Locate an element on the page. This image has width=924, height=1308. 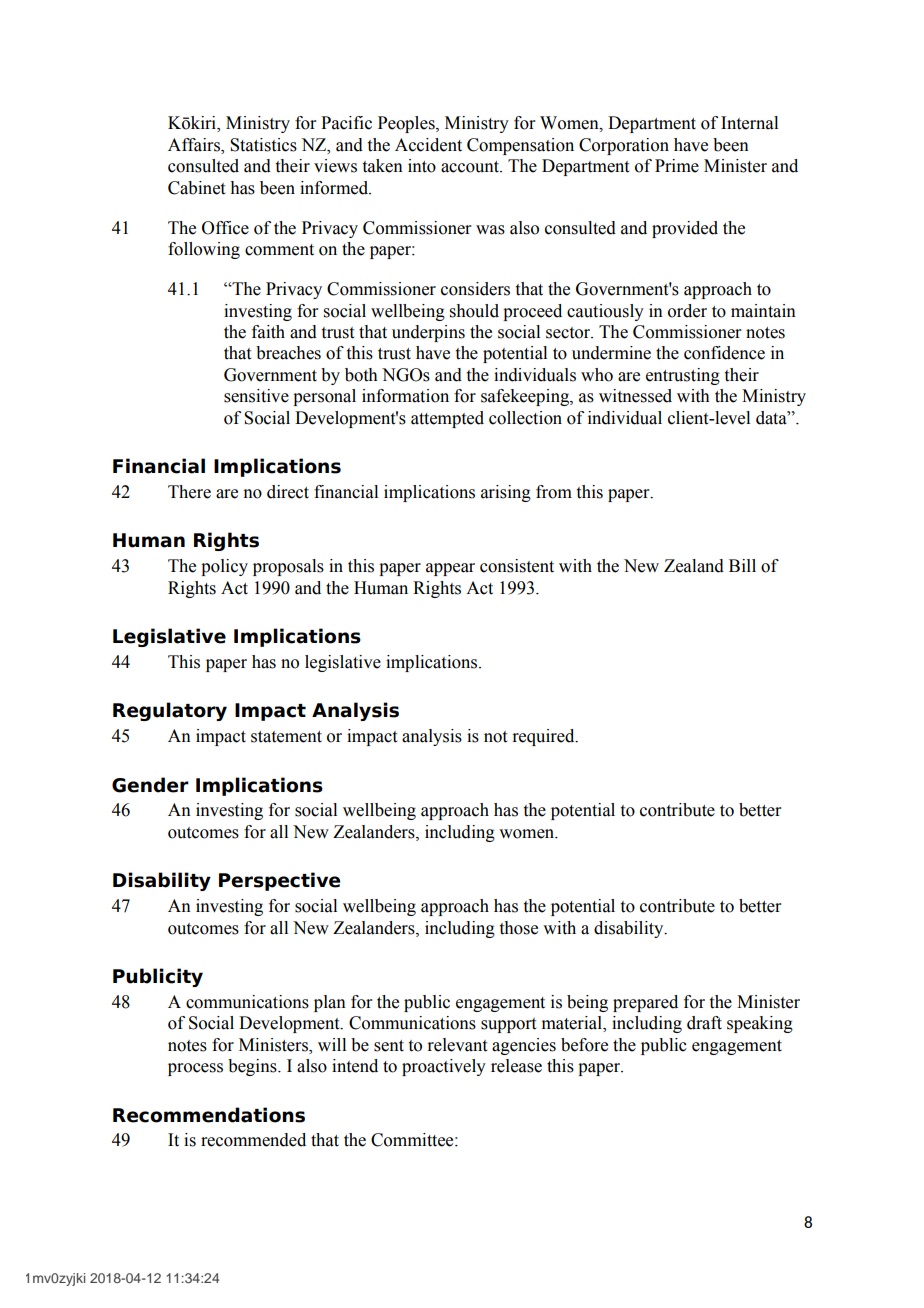
account is located at coordinates (471, 167).
